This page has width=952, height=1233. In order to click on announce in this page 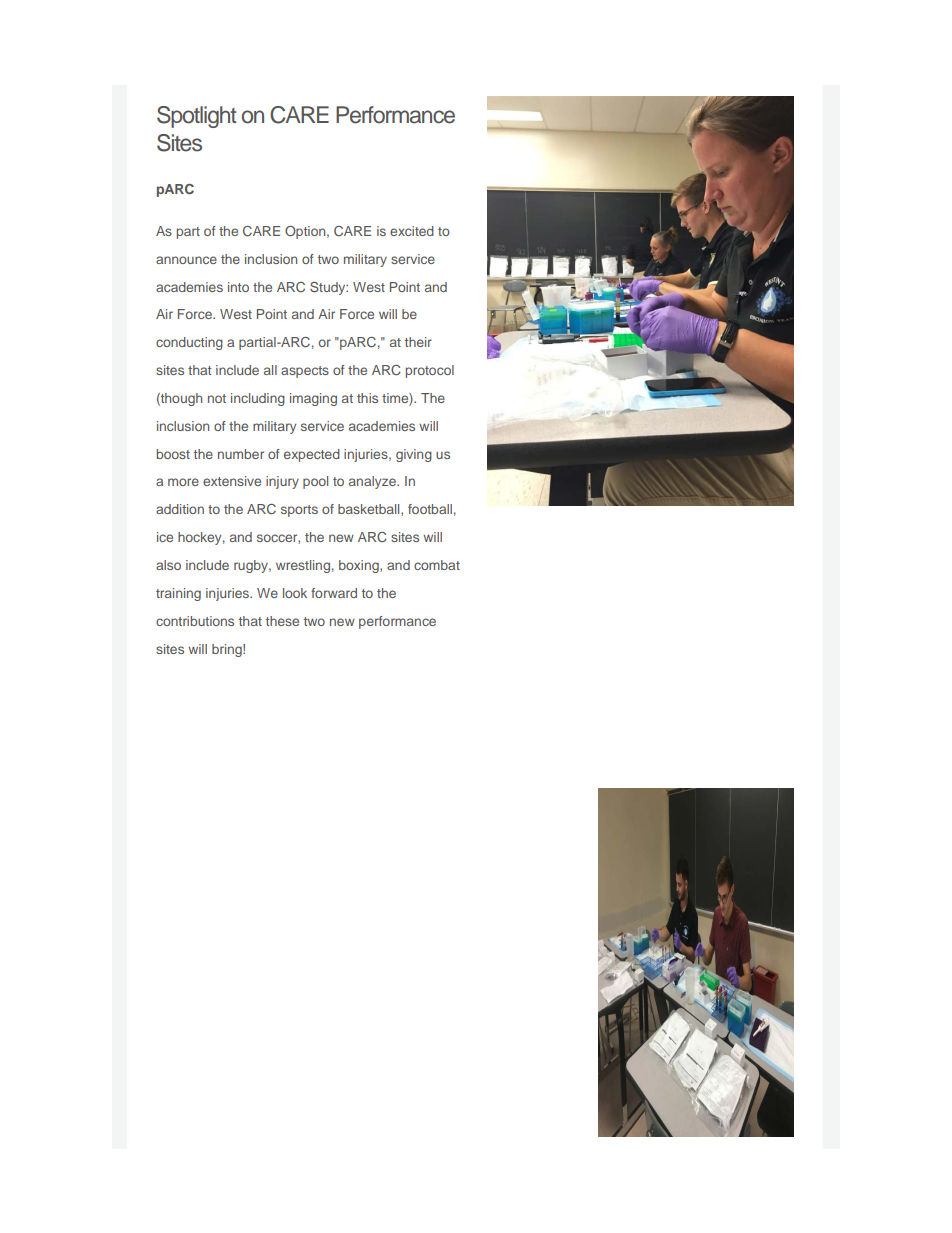, I will do `click(186, 260)`.
